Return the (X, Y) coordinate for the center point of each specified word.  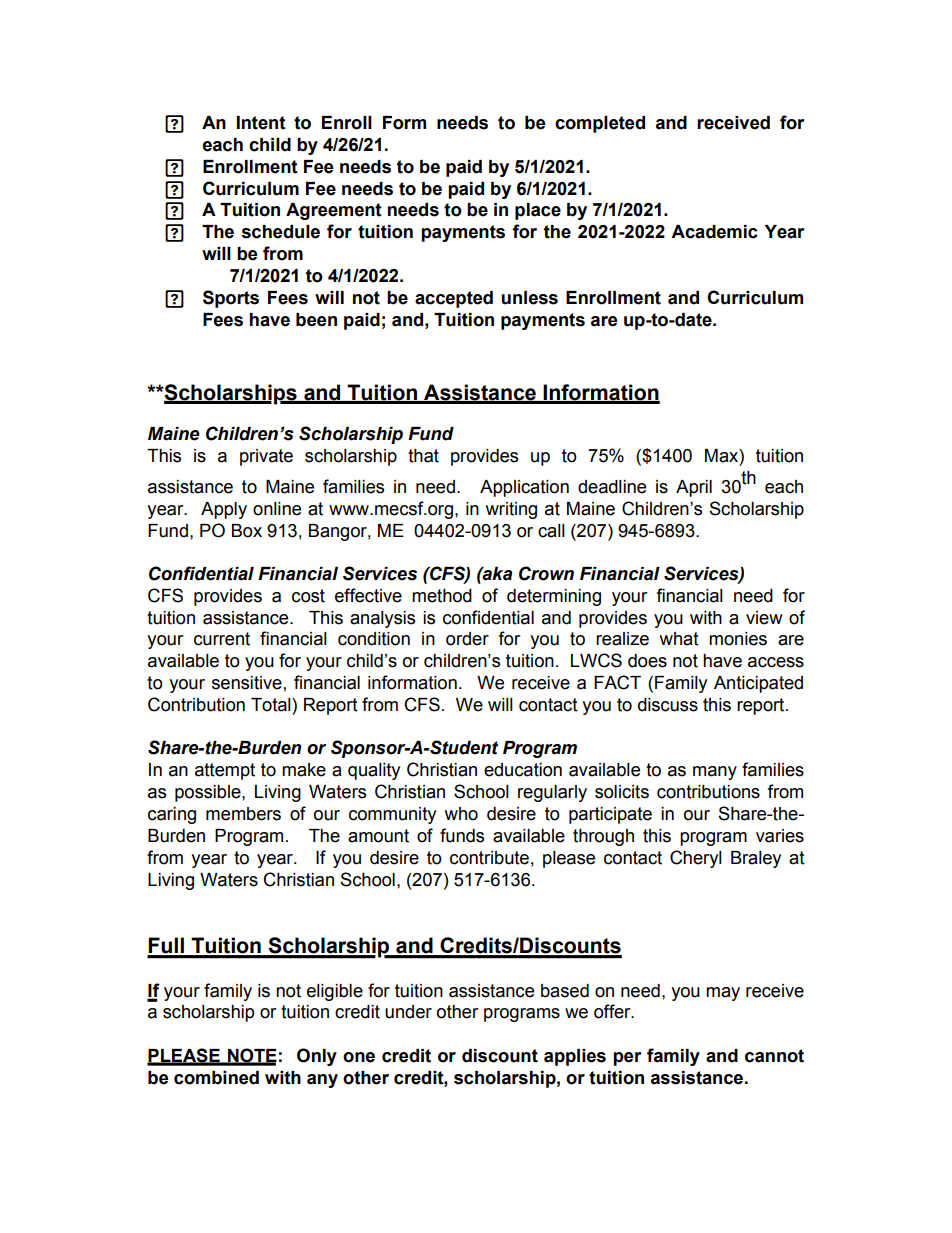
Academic (714, 232)
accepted (454, 299)
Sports (231, 299)
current (222, 639)
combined (216, 1078)
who (461, 814)
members (243, 814)
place (538, 211)
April (694, 488)
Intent (261, 123)
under (408, 1012)
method (442, 596)
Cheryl (696, 859)
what (679, 639)
